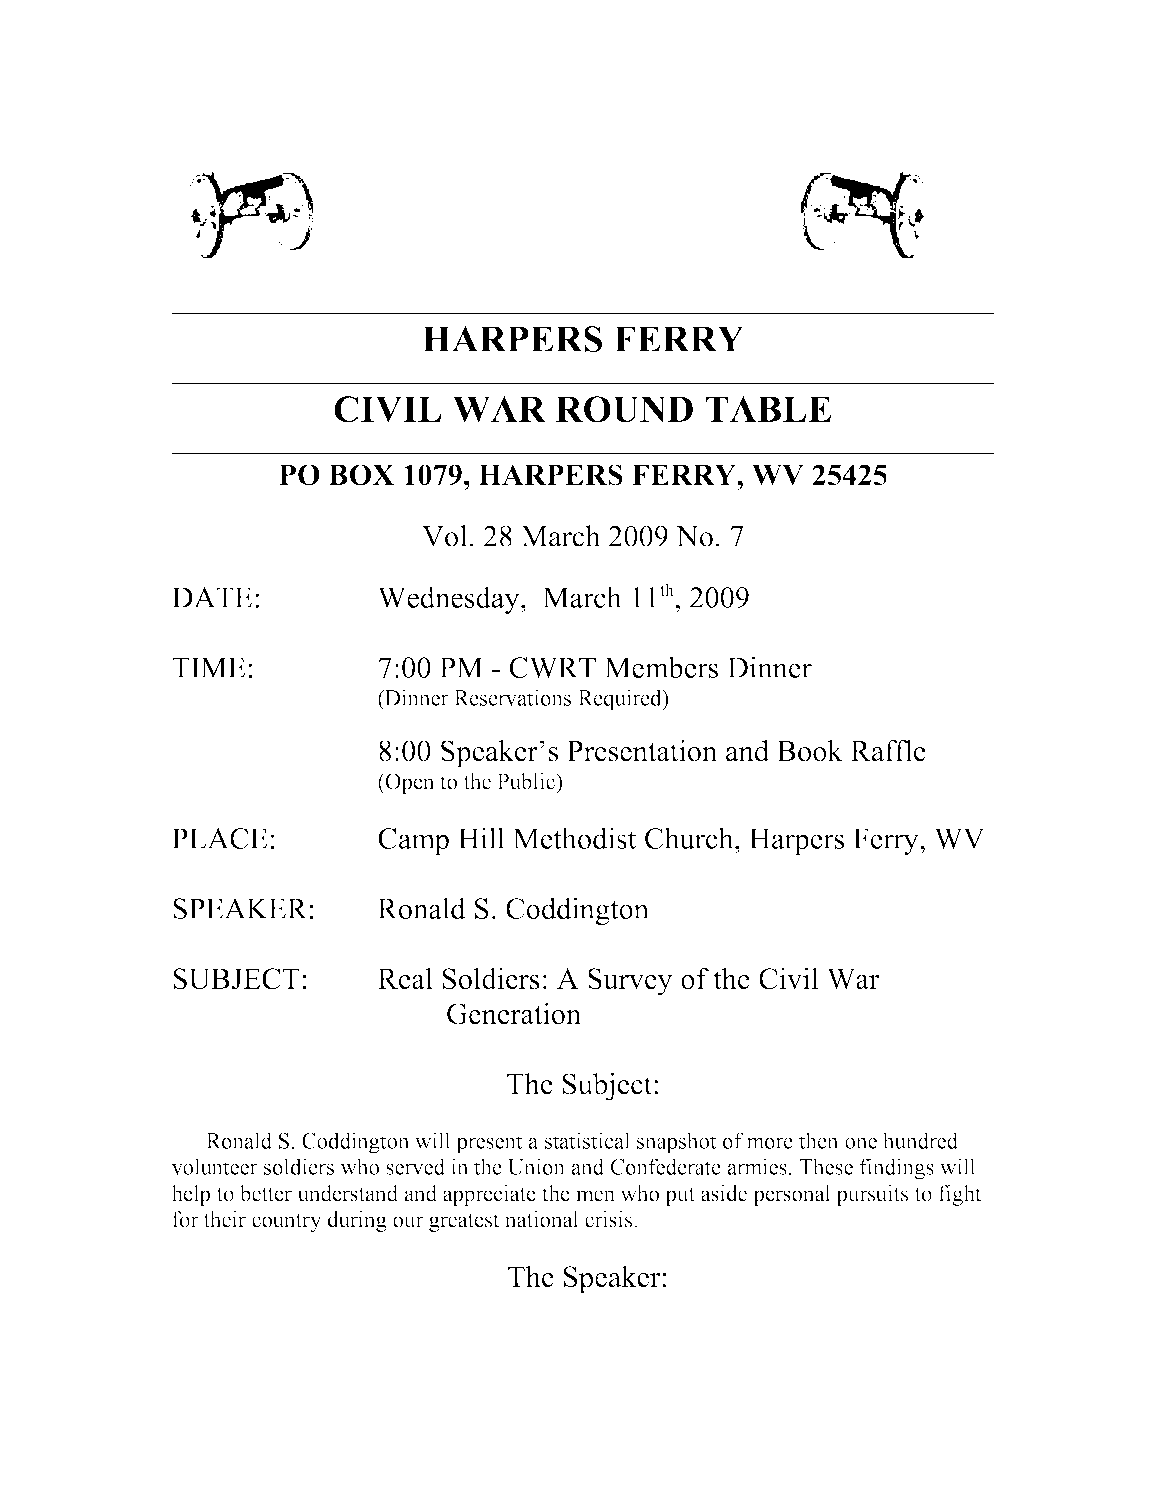  What do you see at coordinates (595, 1196) in the image?
I see `men` at bounding box center [595, 1196].
